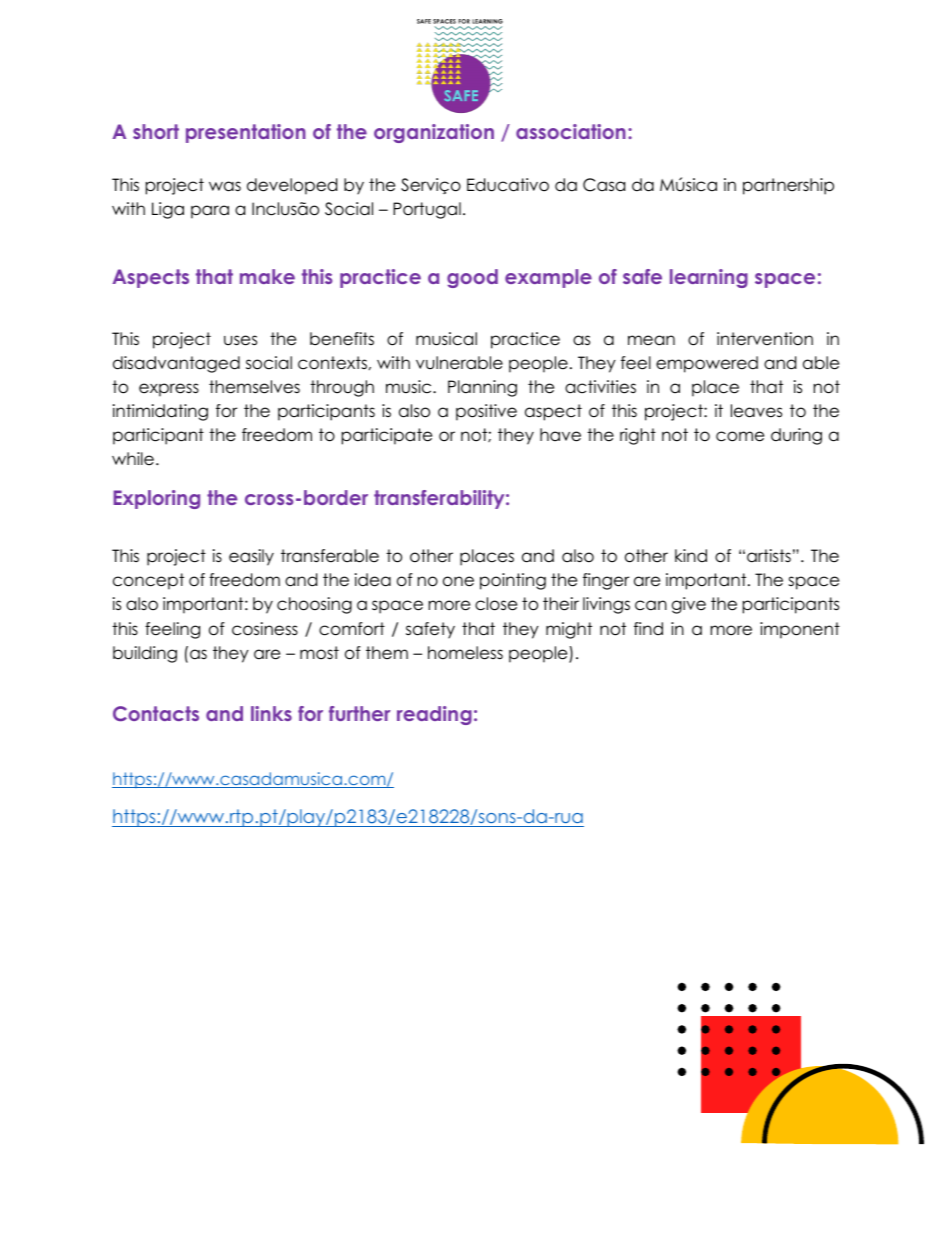 The height and width of the page is (1233, 952). What do you see at coordinates (788, 186) in the page?
I see `partnership` at bounding box center [788, 186].
